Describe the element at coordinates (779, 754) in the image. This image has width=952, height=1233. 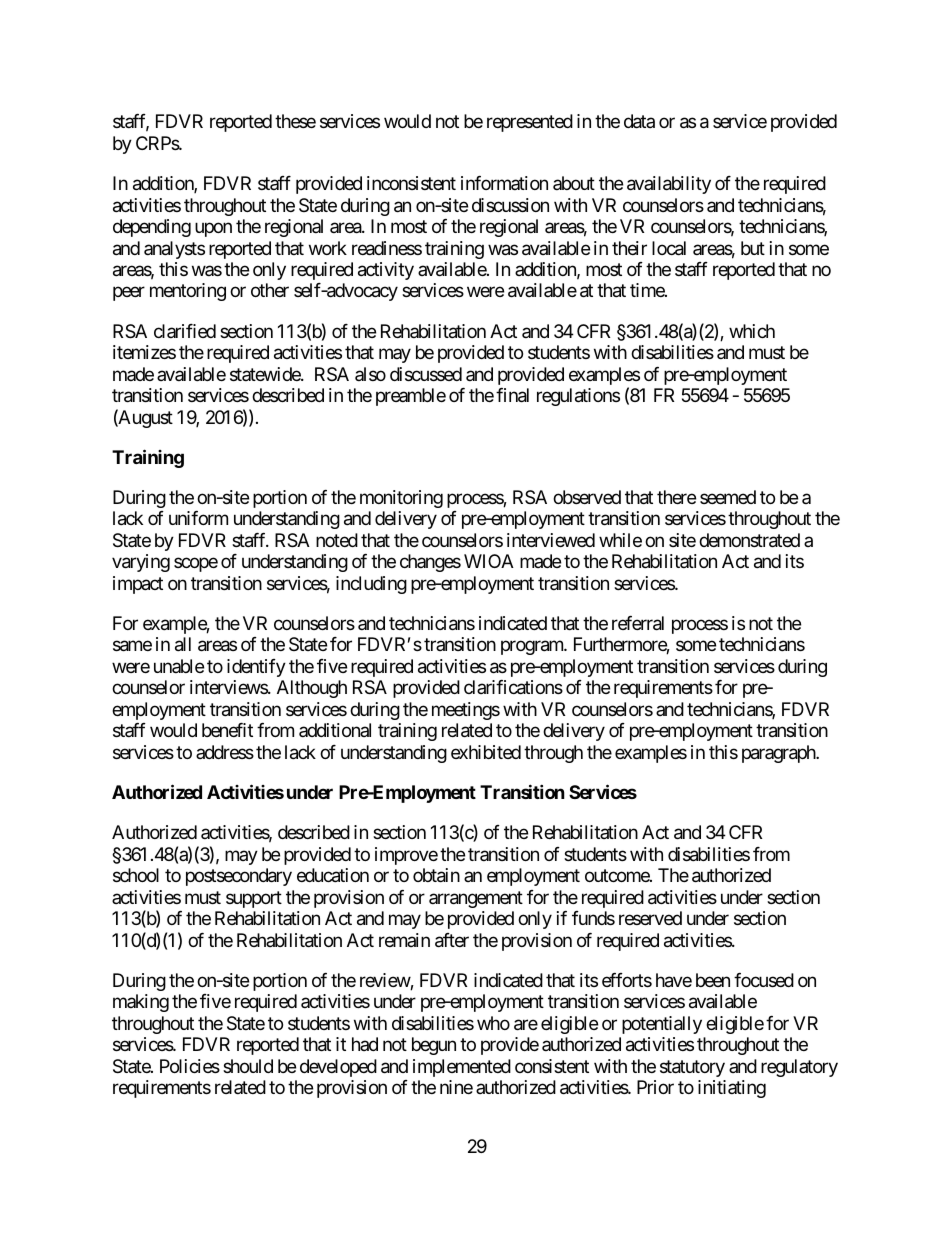
I see `paragraph` at that location.
